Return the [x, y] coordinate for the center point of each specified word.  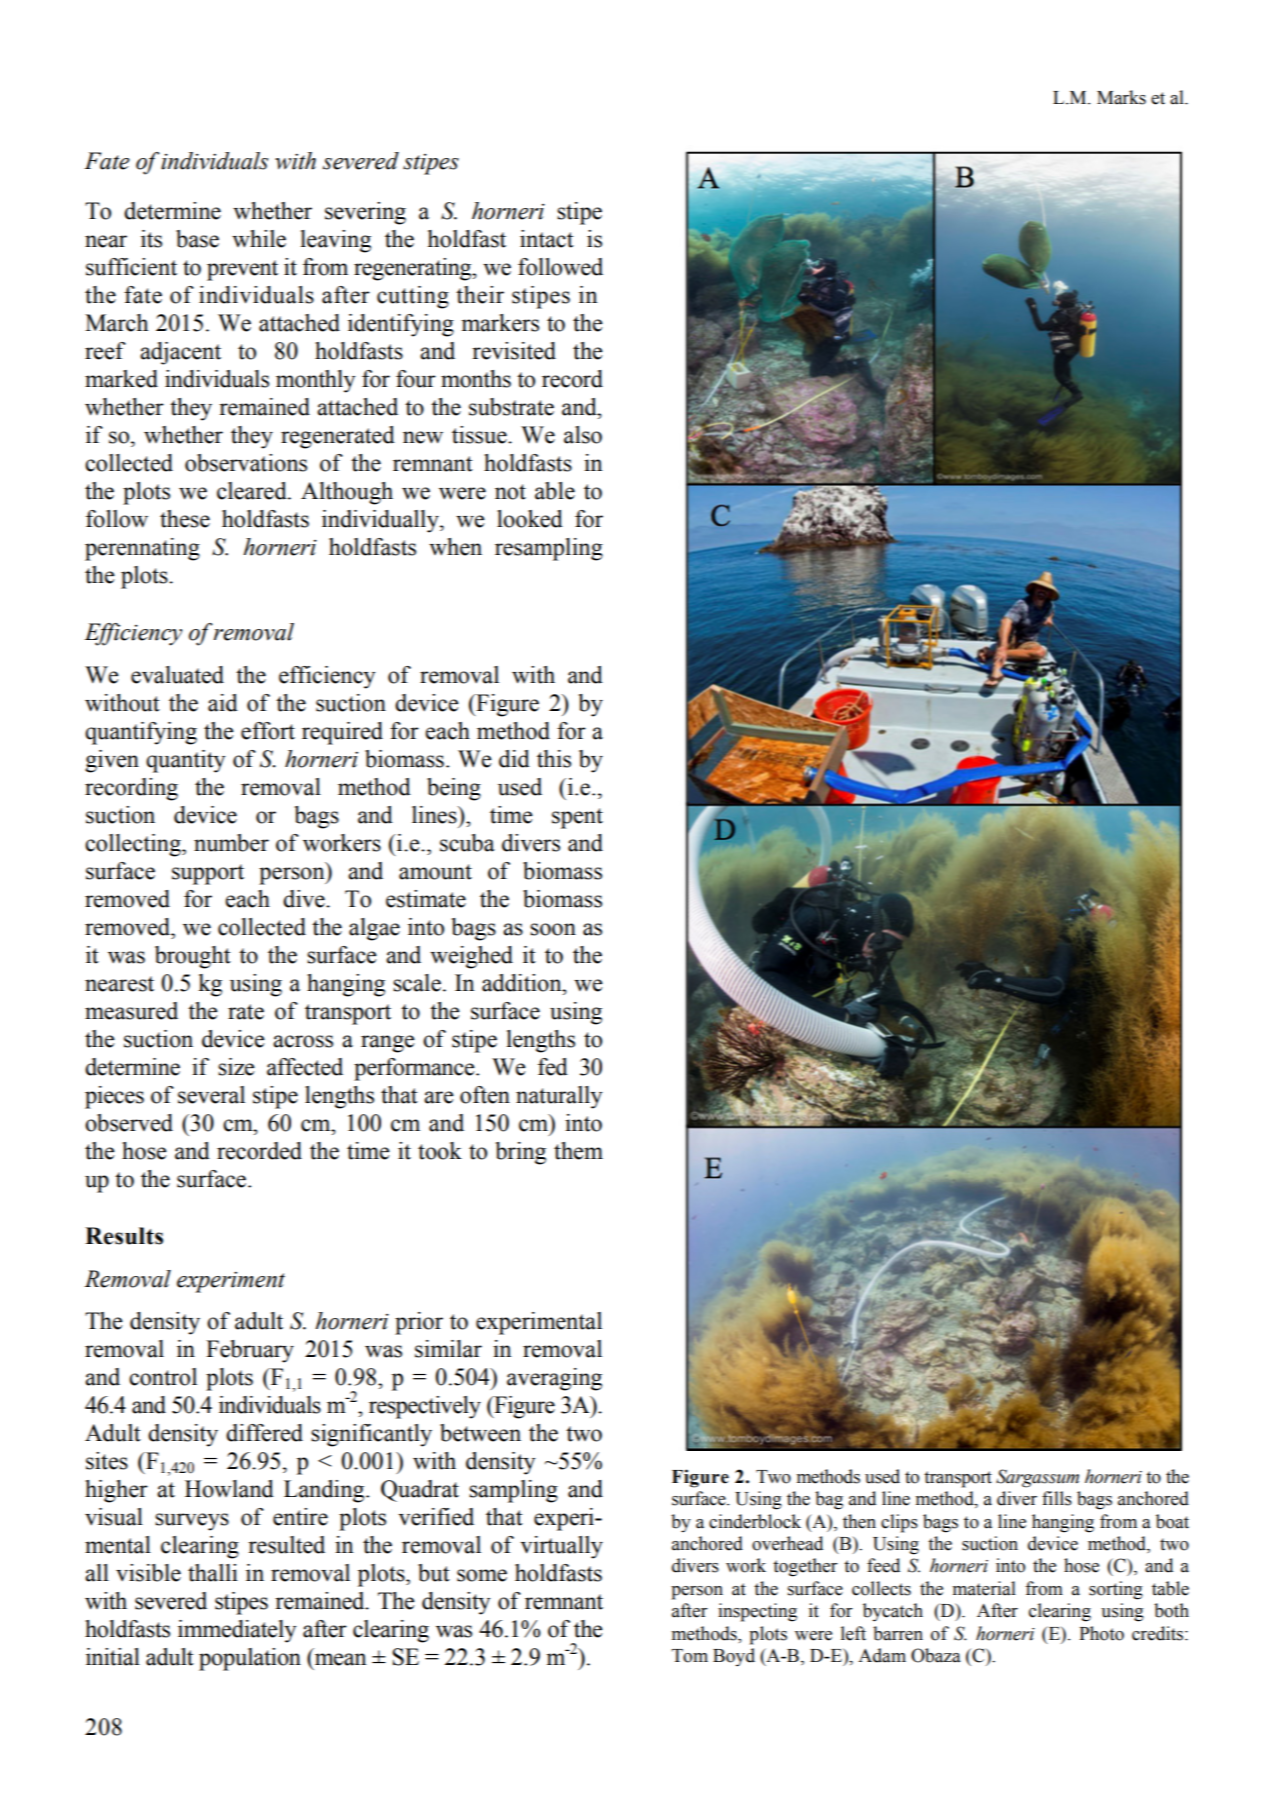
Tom [690, 1656]
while [259, 239]
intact [547, 239]
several [211, 1095]
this [554, 759]
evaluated [177, 675]
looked [530, 519]
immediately [237, 1631]
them [578, 1151]
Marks [1121, 97]
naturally [559, 1097]
